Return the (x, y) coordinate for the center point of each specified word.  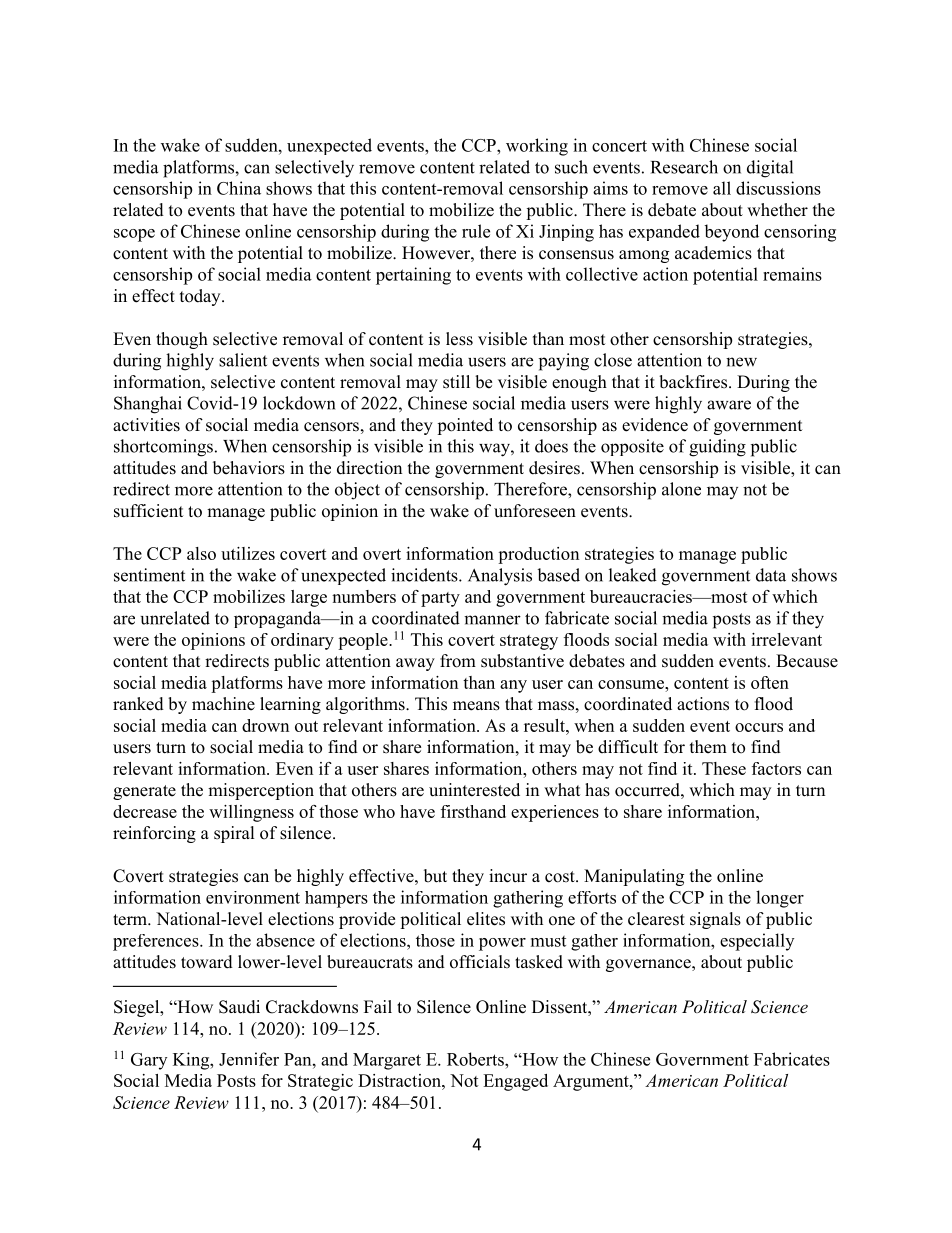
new (741, 362)
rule (476, 231)
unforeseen (535, 511)
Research (684, 167)
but (435, 876)
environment (253, 897)
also (201, 553)
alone (681, 489)
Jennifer (249, 1059)
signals (715, 920)
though (182, 340)
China (239, 188)
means (476, 706)
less (459, 339)
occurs (759, 727)
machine (223, 704)
